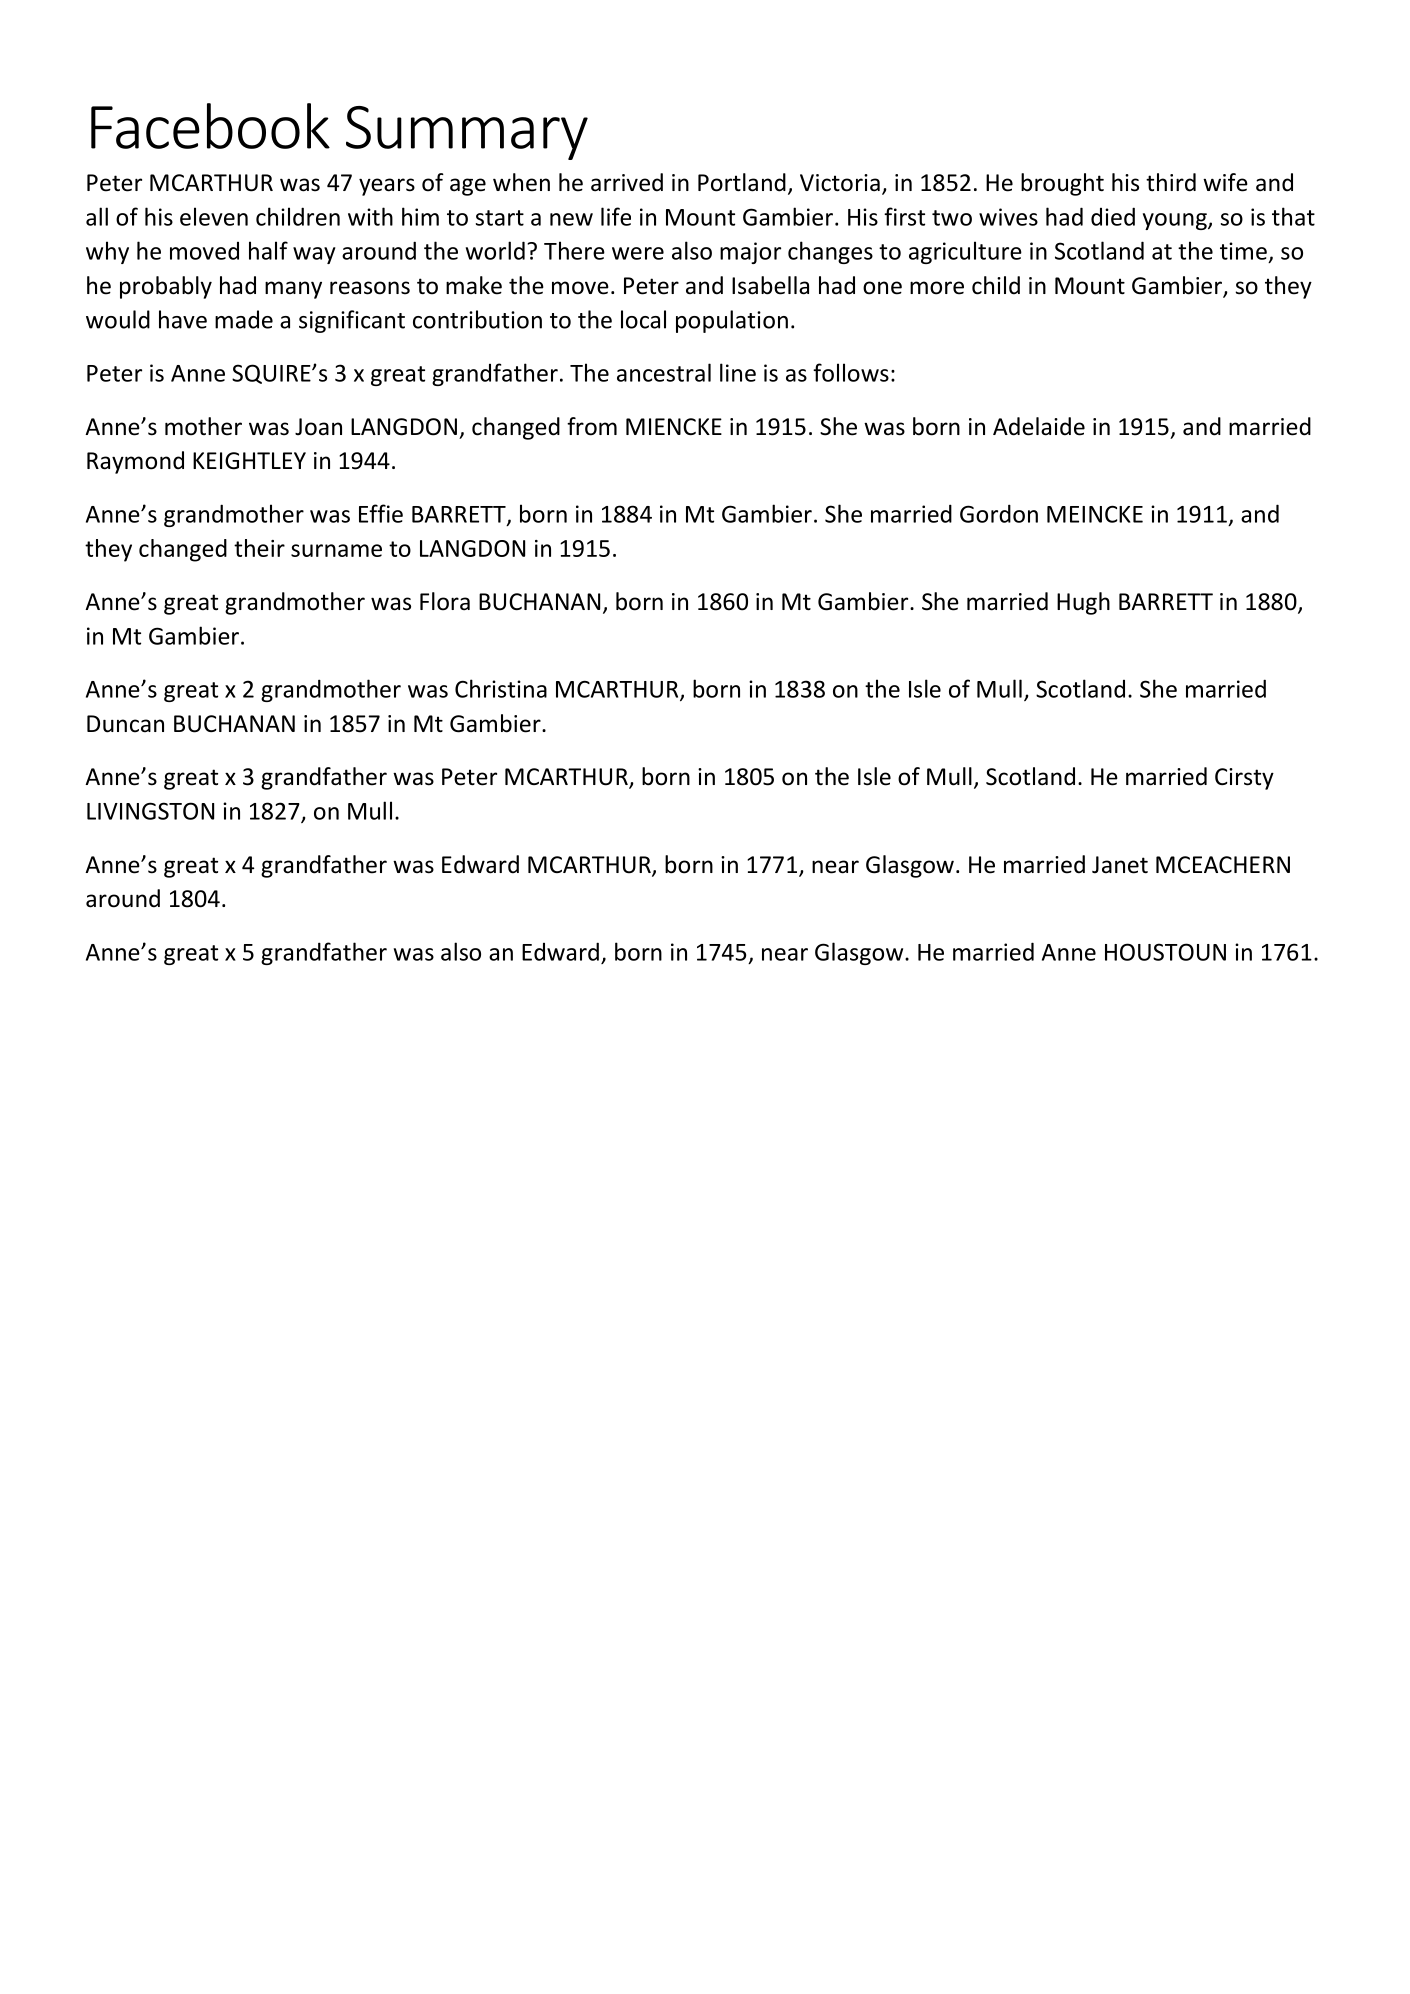 The width and height of the page is (1410, 1994). I want to click on Janet, so click(1120, 865).
